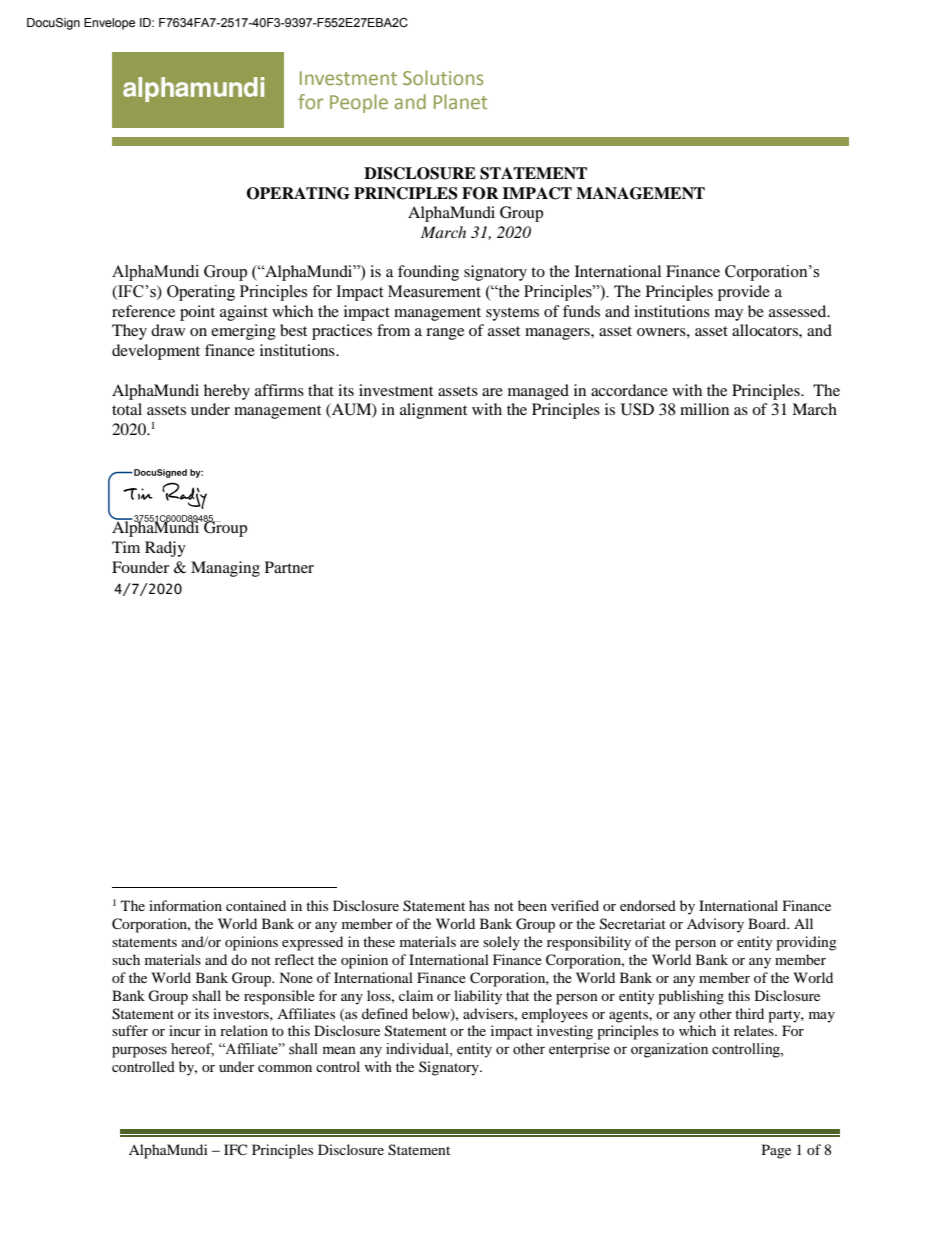 Image resolution: width=952 pixels, height=1233 pixels. Describe the element at coordinates (579, 1050) in the image. I see `enterprise` at that location.
